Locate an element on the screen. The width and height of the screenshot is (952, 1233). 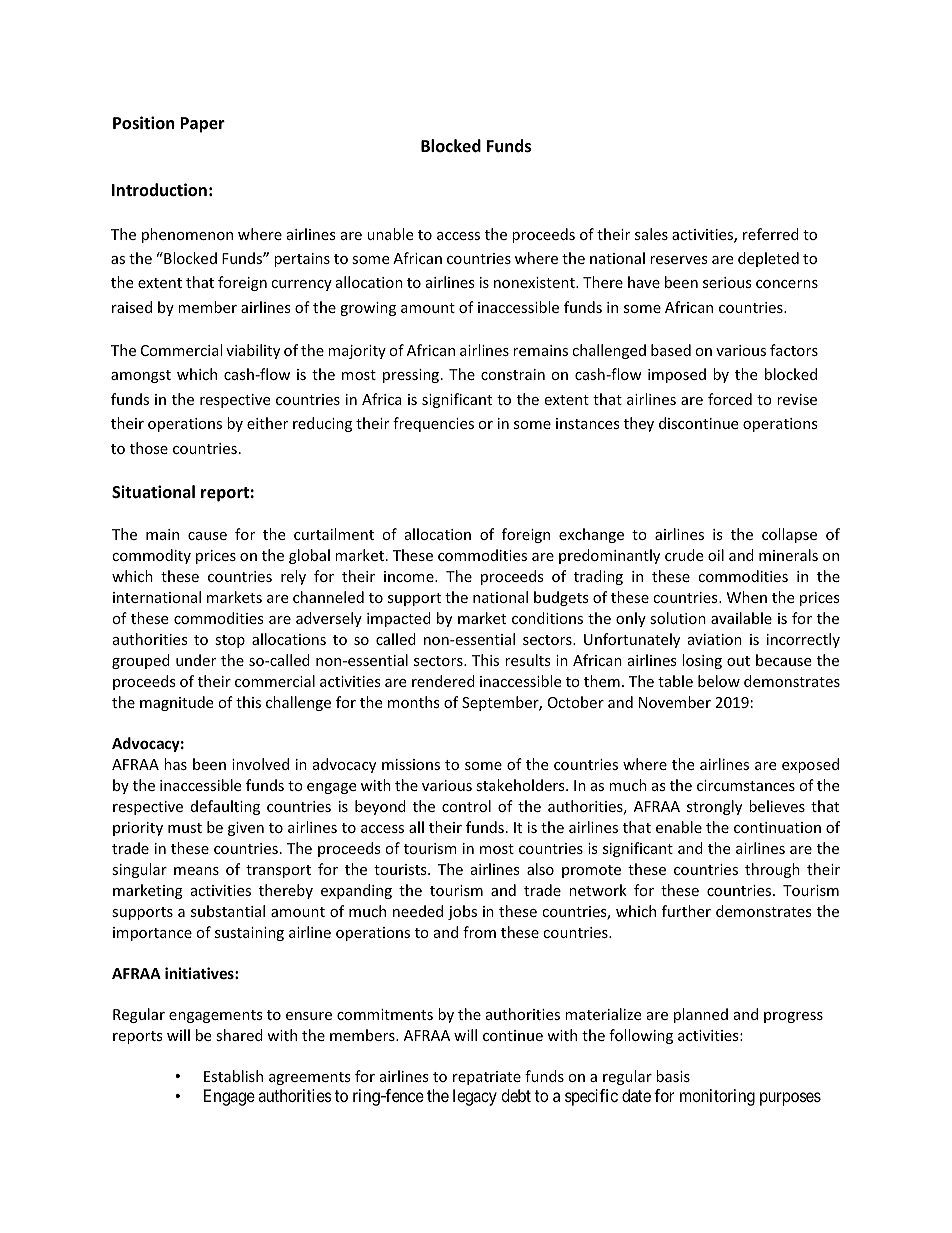
has is located at coordinates (175, 764).
